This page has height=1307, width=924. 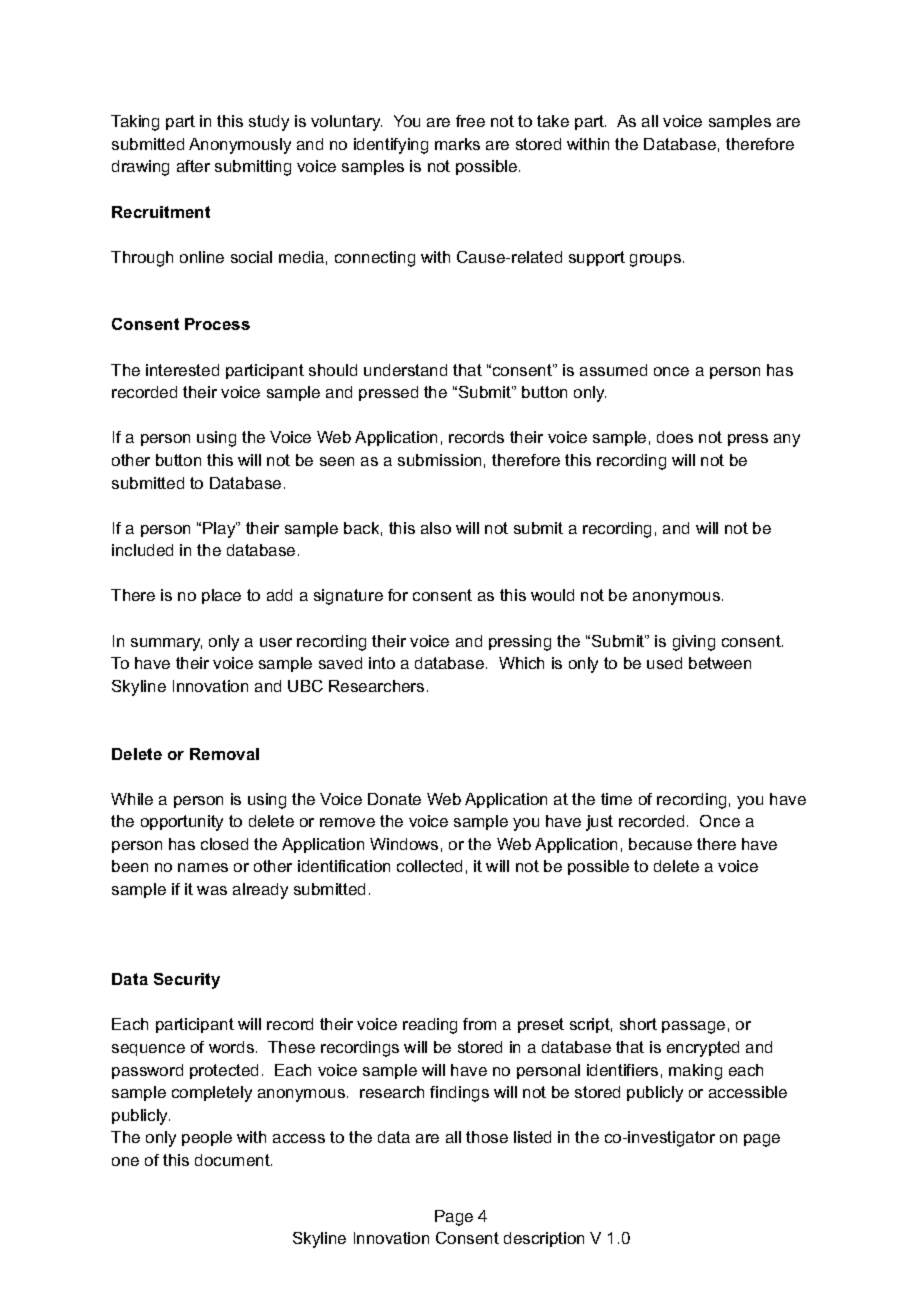 I want to click on marks, so click(x=457, y=144).
